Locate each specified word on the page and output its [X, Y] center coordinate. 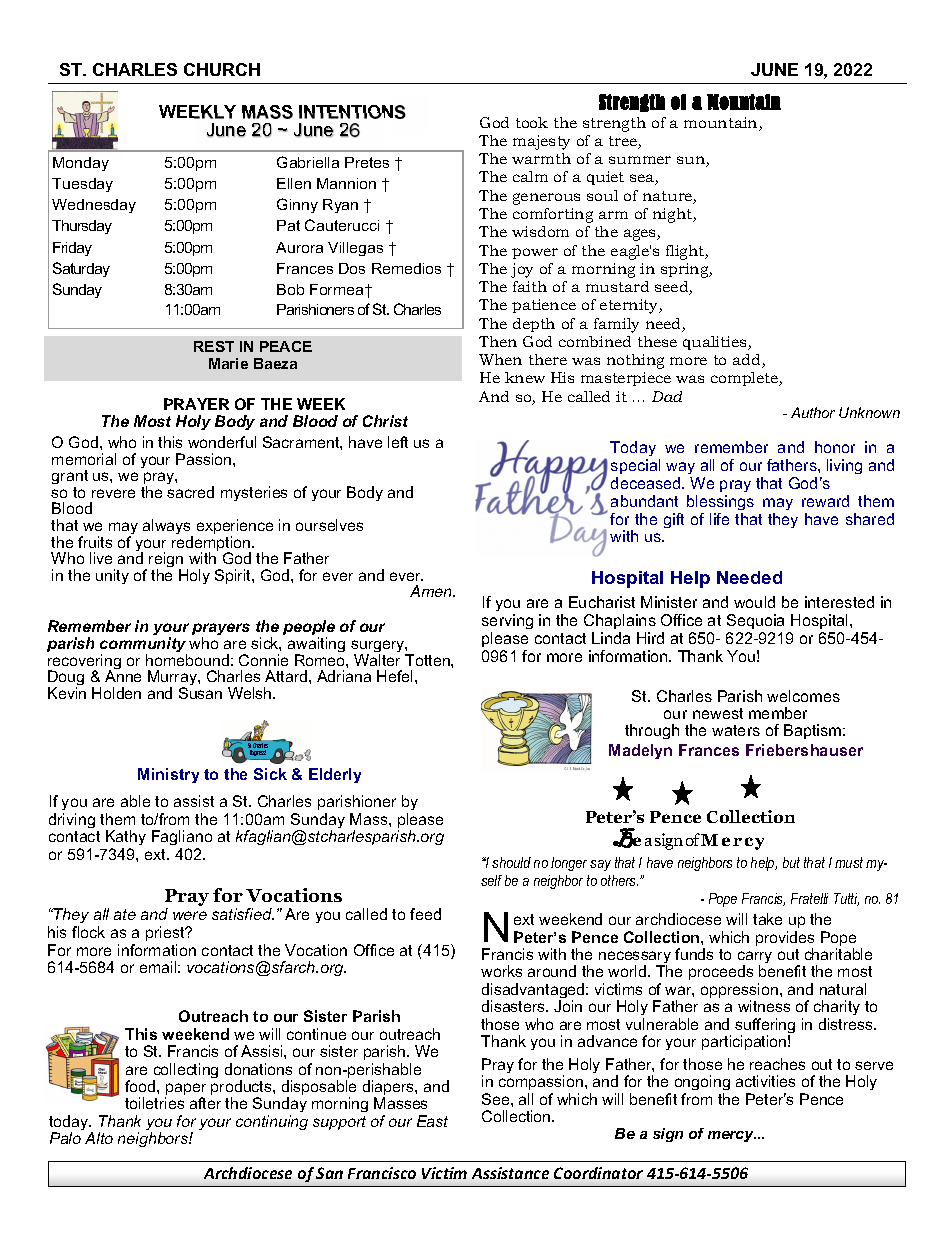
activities [765, 1081]
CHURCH [222, 69]
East [432, 1121]
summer [640, 160]
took [532, 122]
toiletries [154, 1103]
